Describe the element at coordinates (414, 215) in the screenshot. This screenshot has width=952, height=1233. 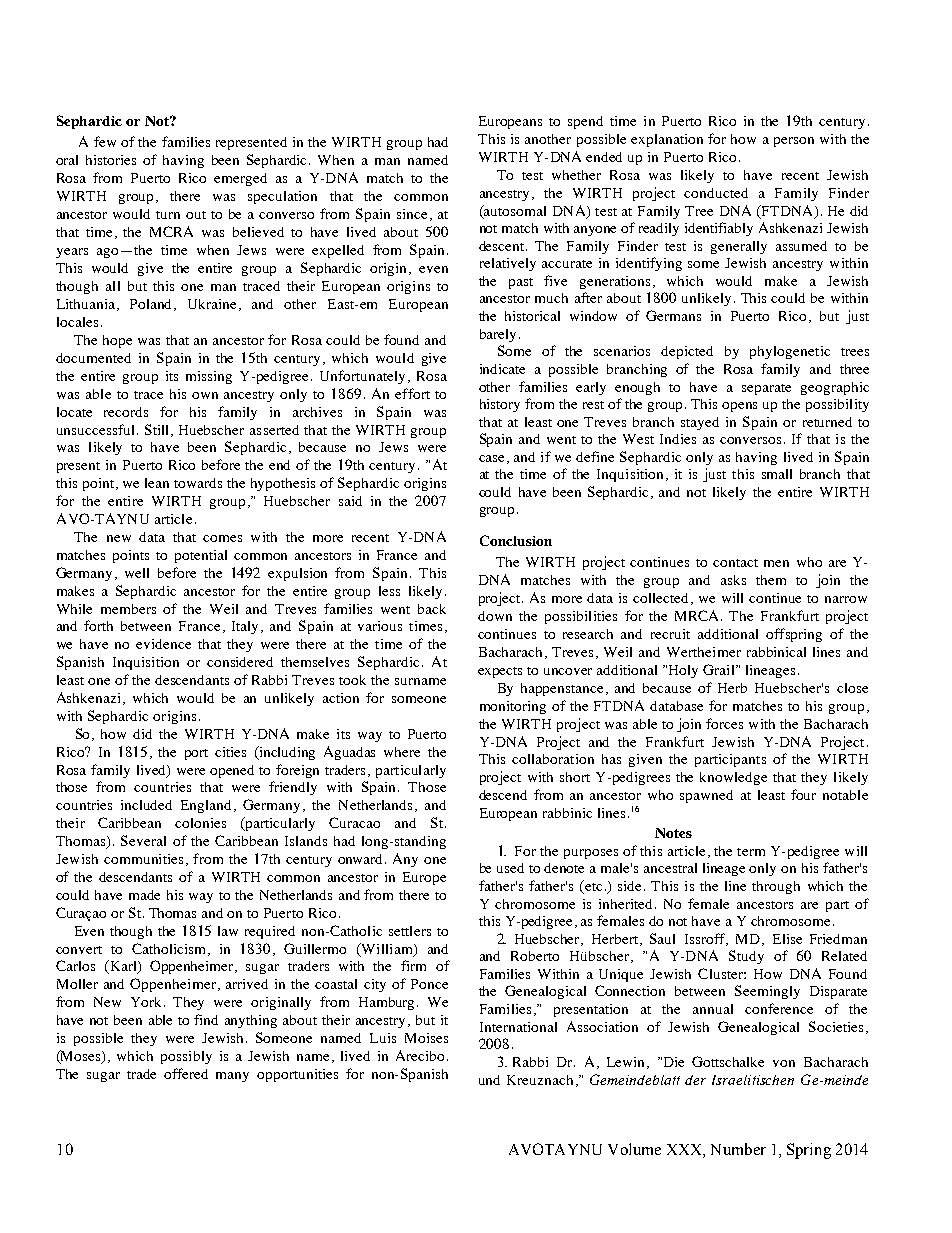
I see `since` at that location.
